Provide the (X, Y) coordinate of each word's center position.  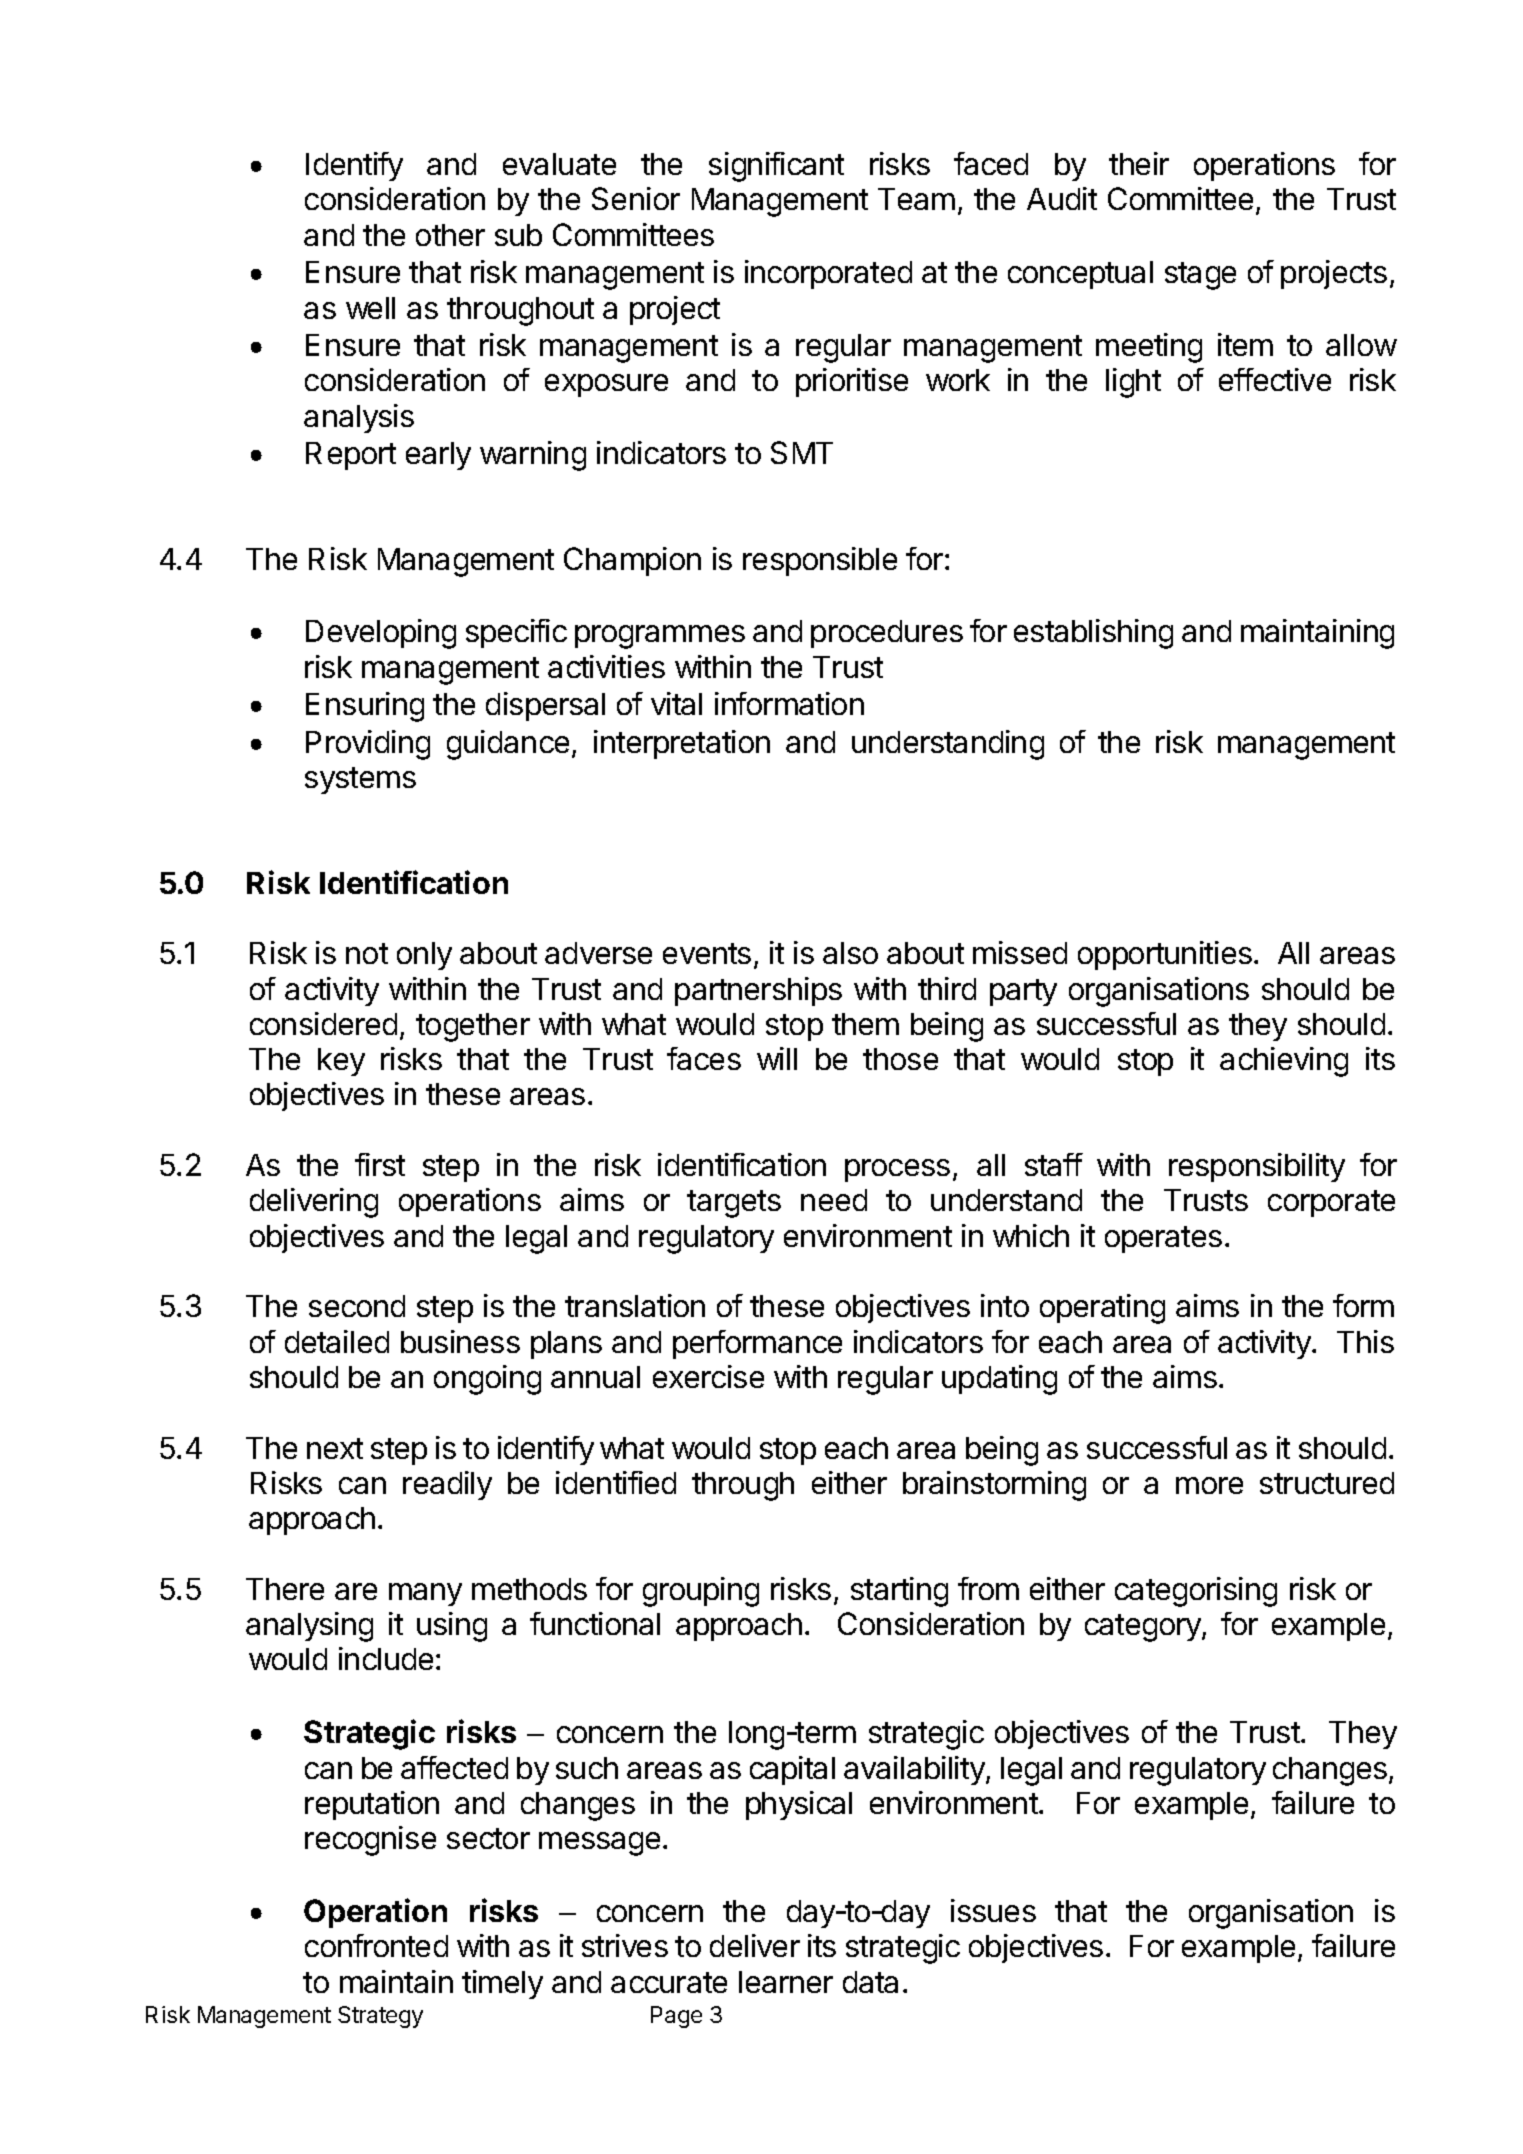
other (450, 235)
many (425, 1594)
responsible (820, 561)
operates (1163, 1239)
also (850, 953)
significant (776, 167)
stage (1200, 276)
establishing (1093, 634)
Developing (381, 634)
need (834, 1200)
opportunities (1165, 955)
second (357, 1306)
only (424, 956)
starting (899, 1592)
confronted (376, 1945)
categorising (1196, 1592)
